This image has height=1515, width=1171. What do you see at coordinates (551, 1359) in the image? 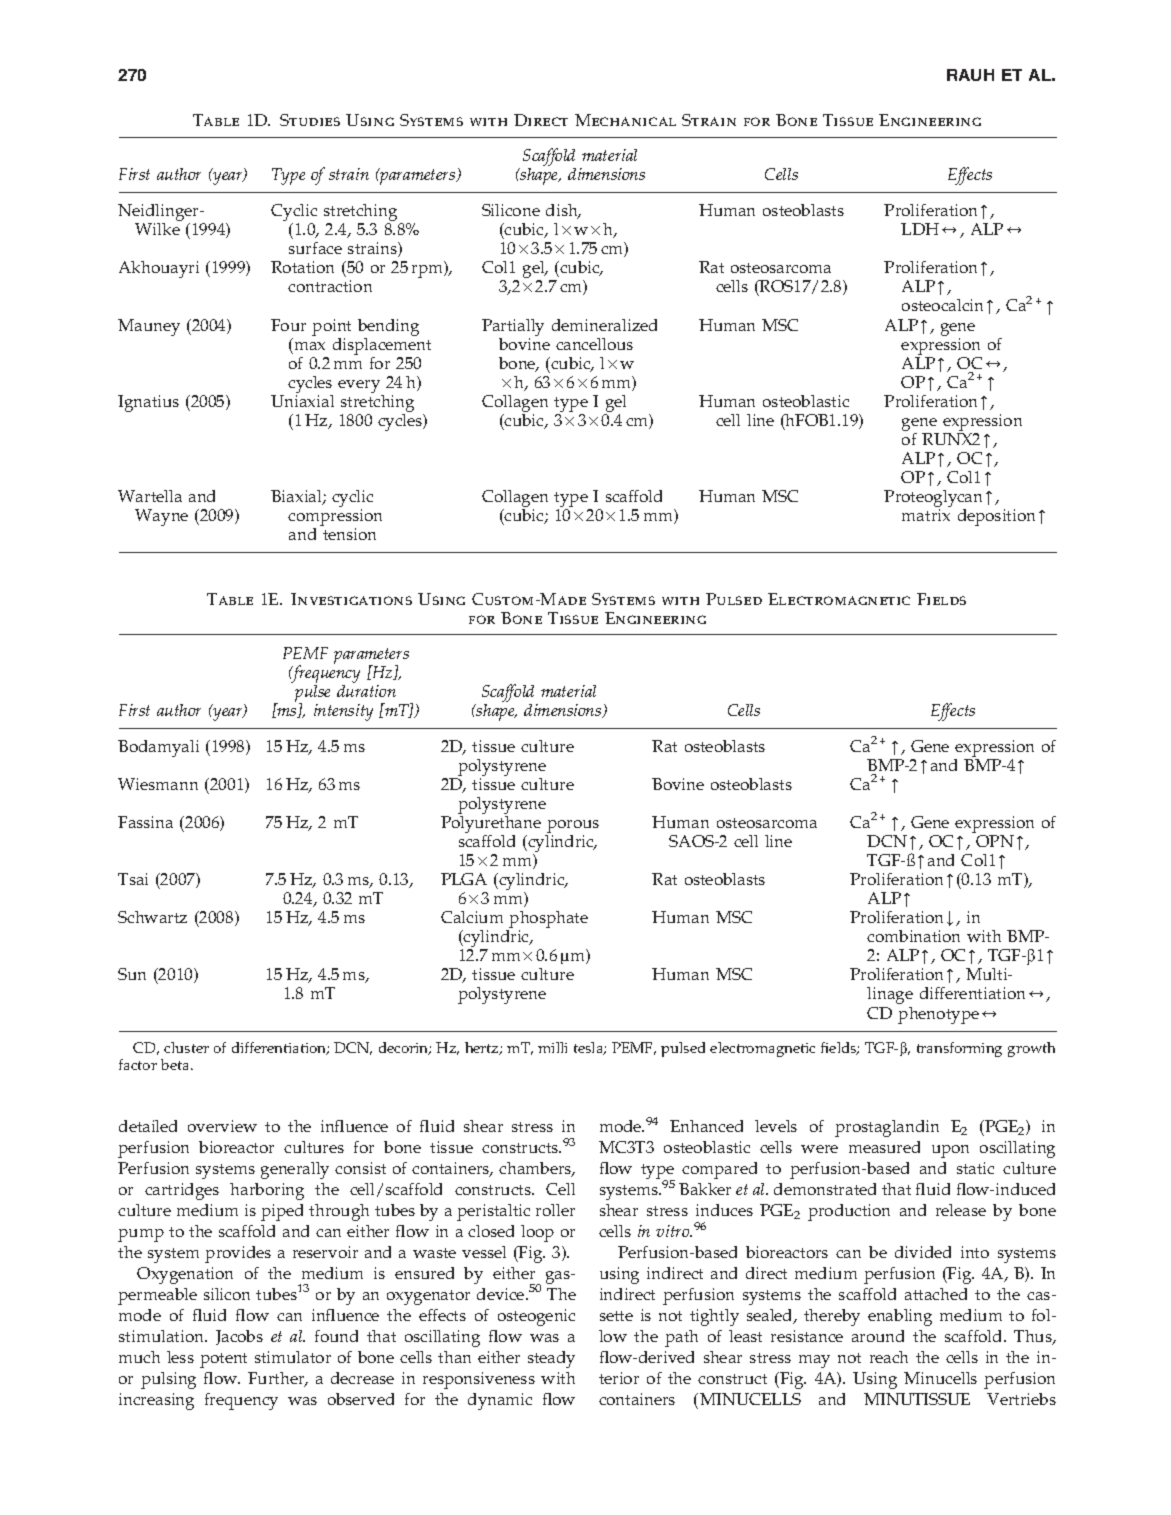
I see `steady` at bounding box center [551, 1359].
